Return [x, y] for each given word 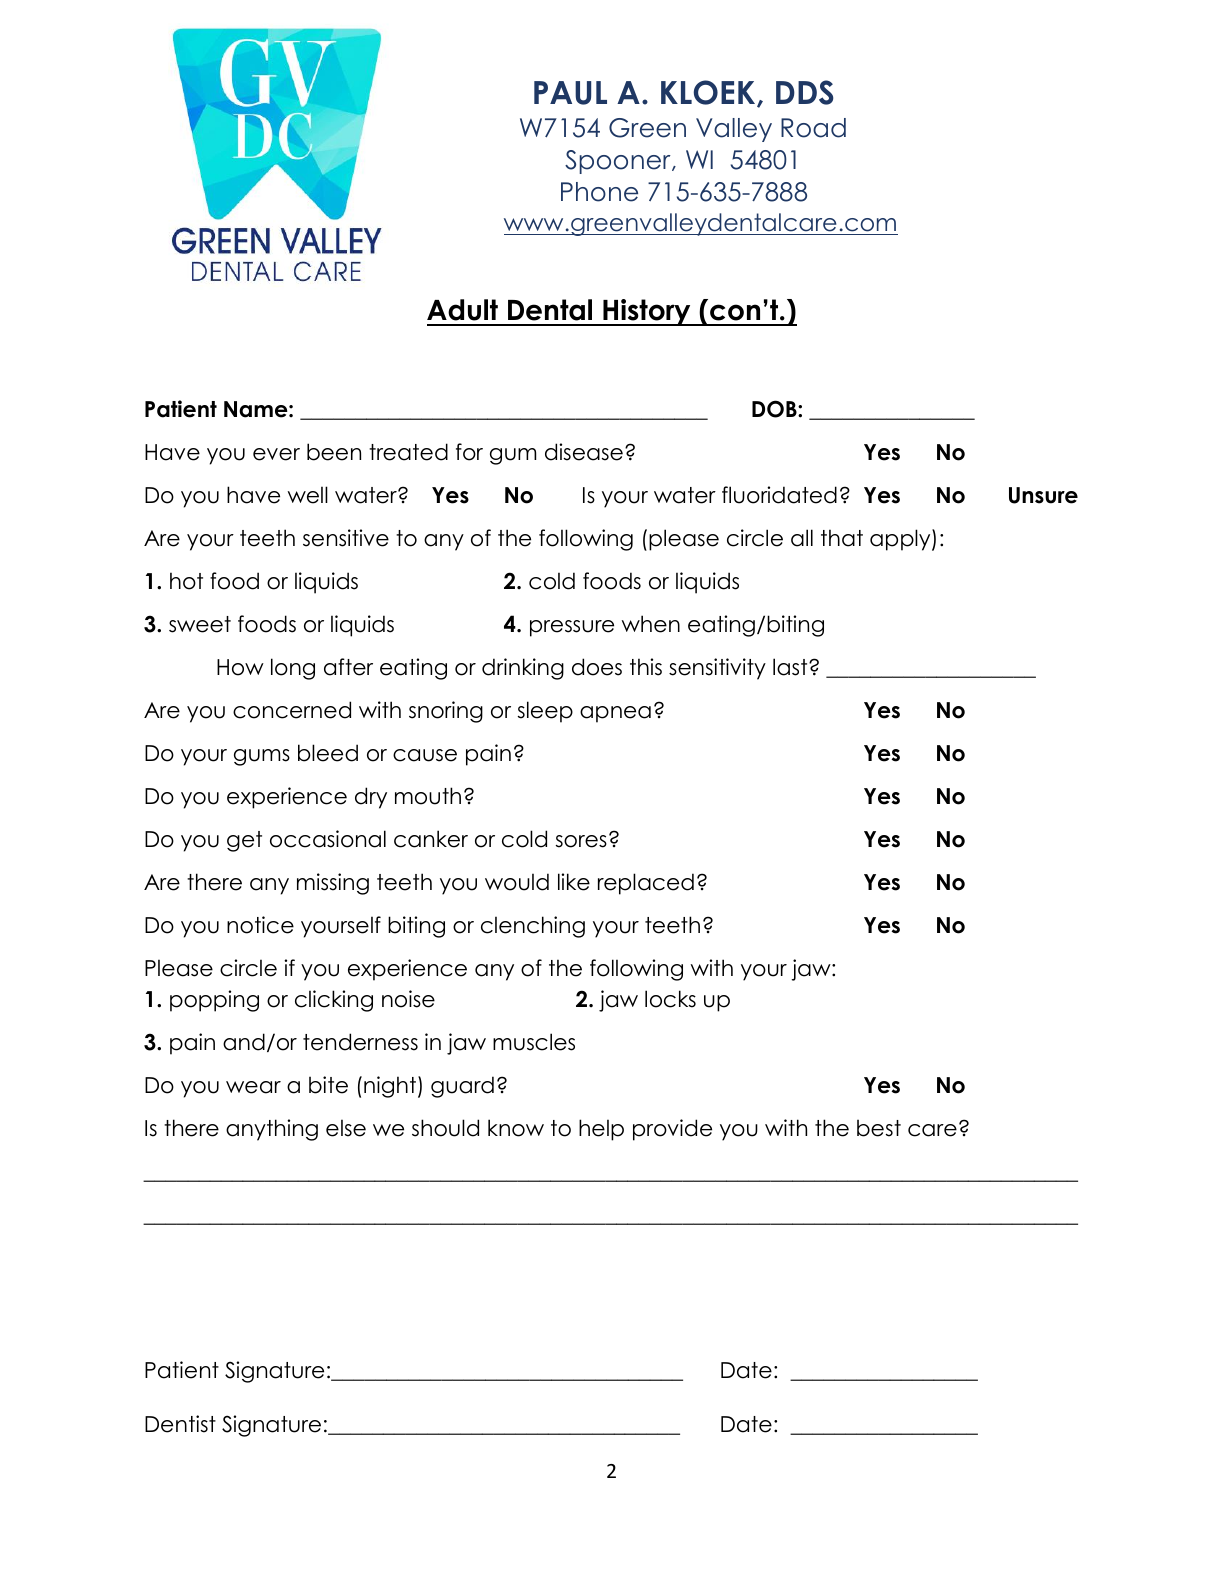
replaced [646, 884]
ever [276, 454]
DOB [775, 409]
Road [813, 128]
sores [581, 841]
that [842, 538]
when [651, 624]
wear [253, 1087]
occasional [328, 839]
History [647, 312]
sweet [200, 624]
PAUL [570, 93]
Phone [599, 192]
